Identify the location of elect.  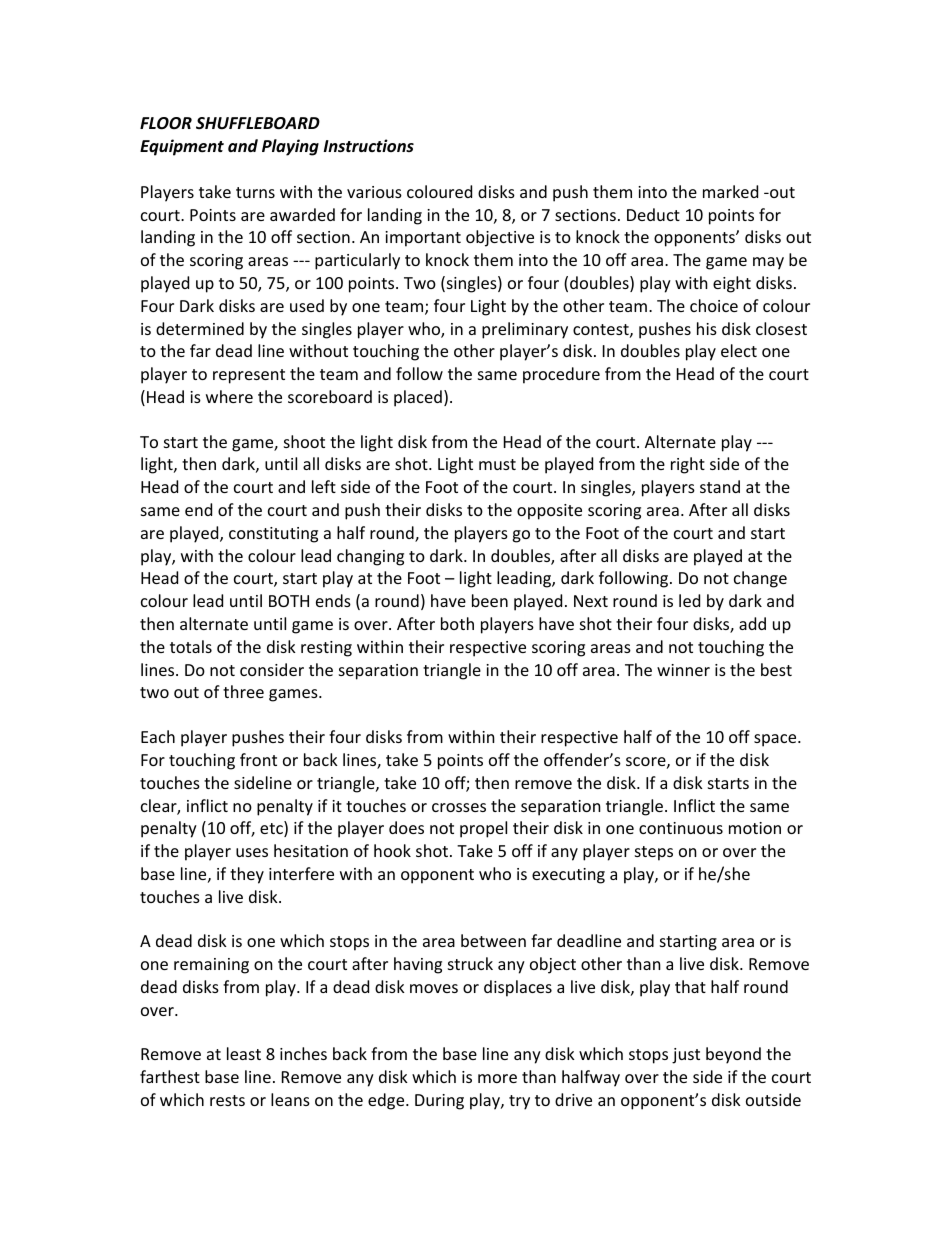
(739, 350).
